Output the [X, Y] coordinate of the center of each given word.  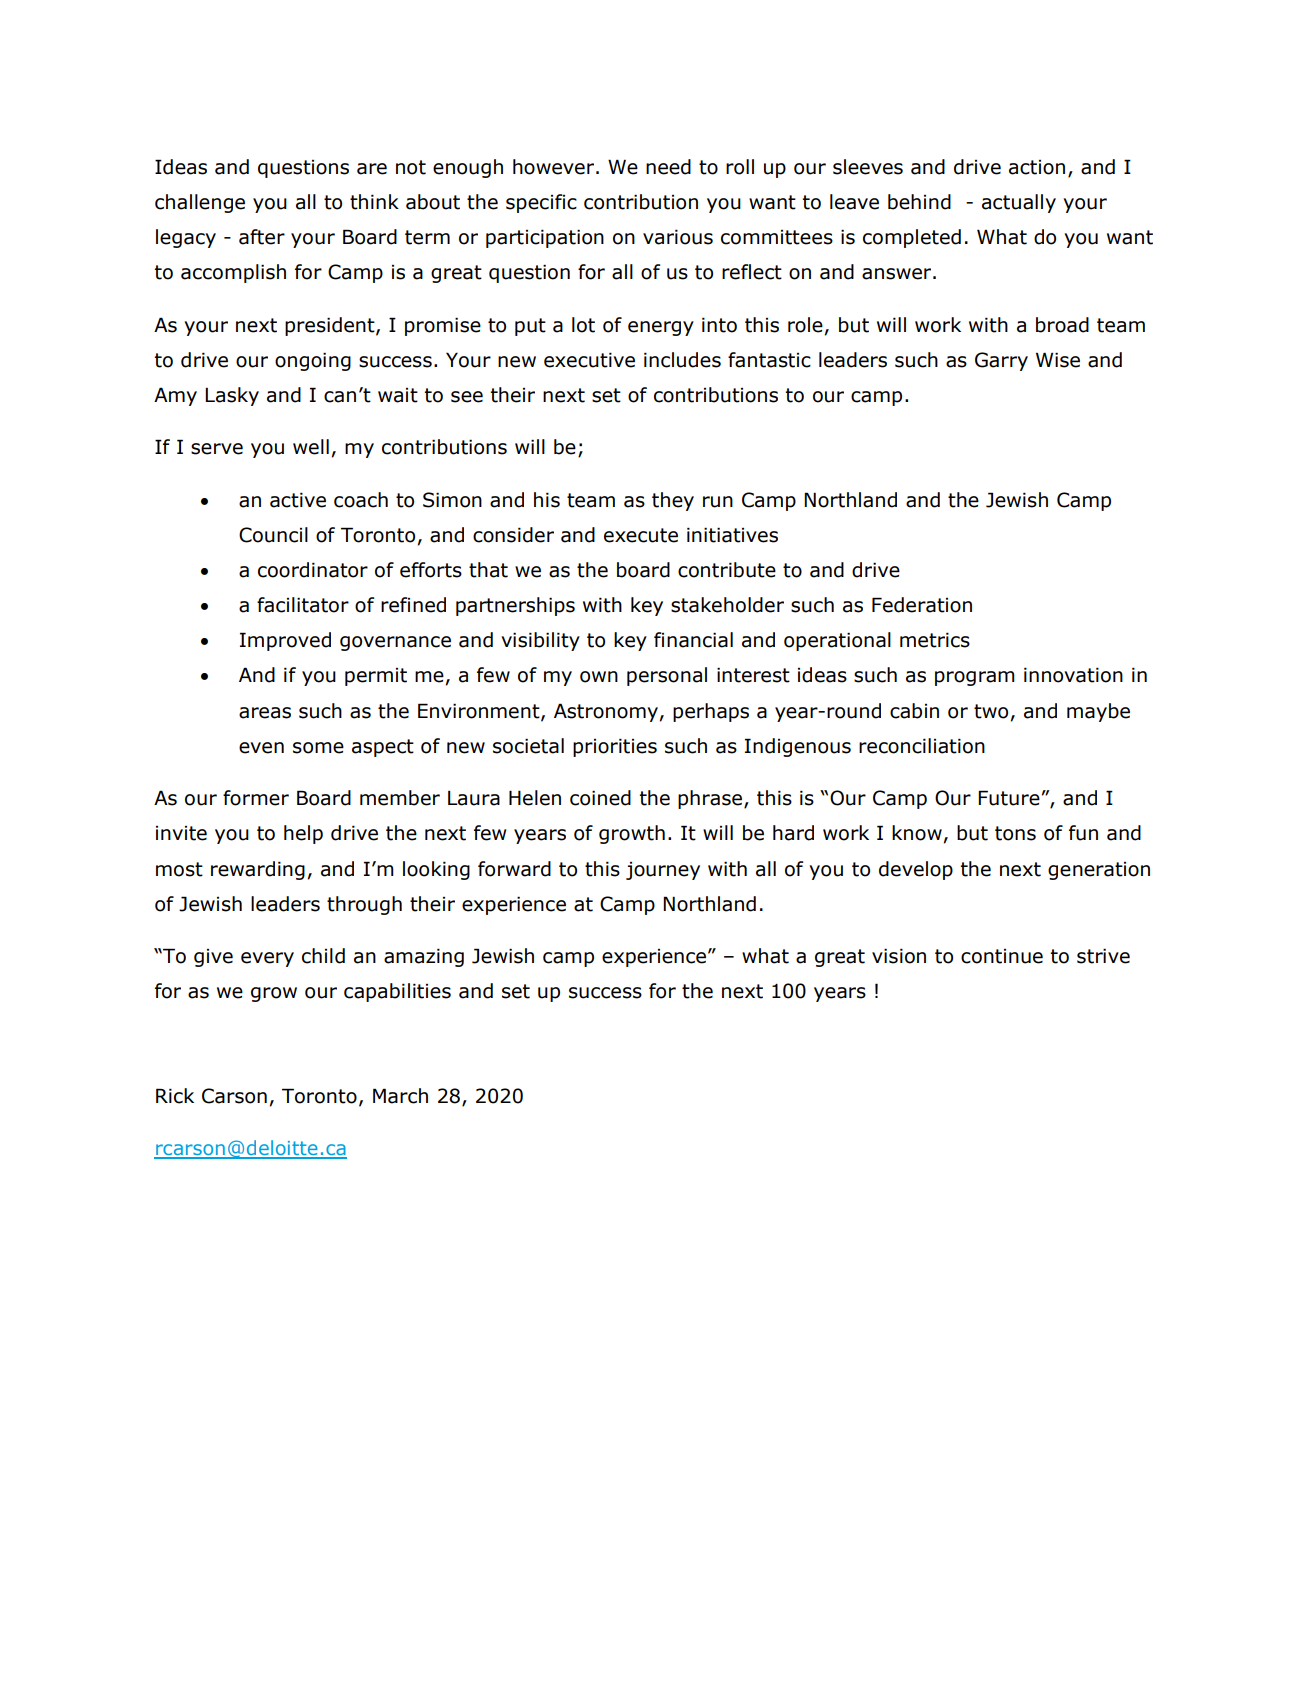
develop [916, 870]
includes [682, 360]
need [668, 167]
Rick [175, 1096]
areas [265, 713]
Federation [922, 605]
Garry [1001, 361]
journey [663, 871]
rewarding [258, 870]
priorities [615, 747]
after [262, 237]
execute [641, 535]
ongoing [313, 361]
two [991, 711]
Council [273, 535]
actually [1019, 203]
